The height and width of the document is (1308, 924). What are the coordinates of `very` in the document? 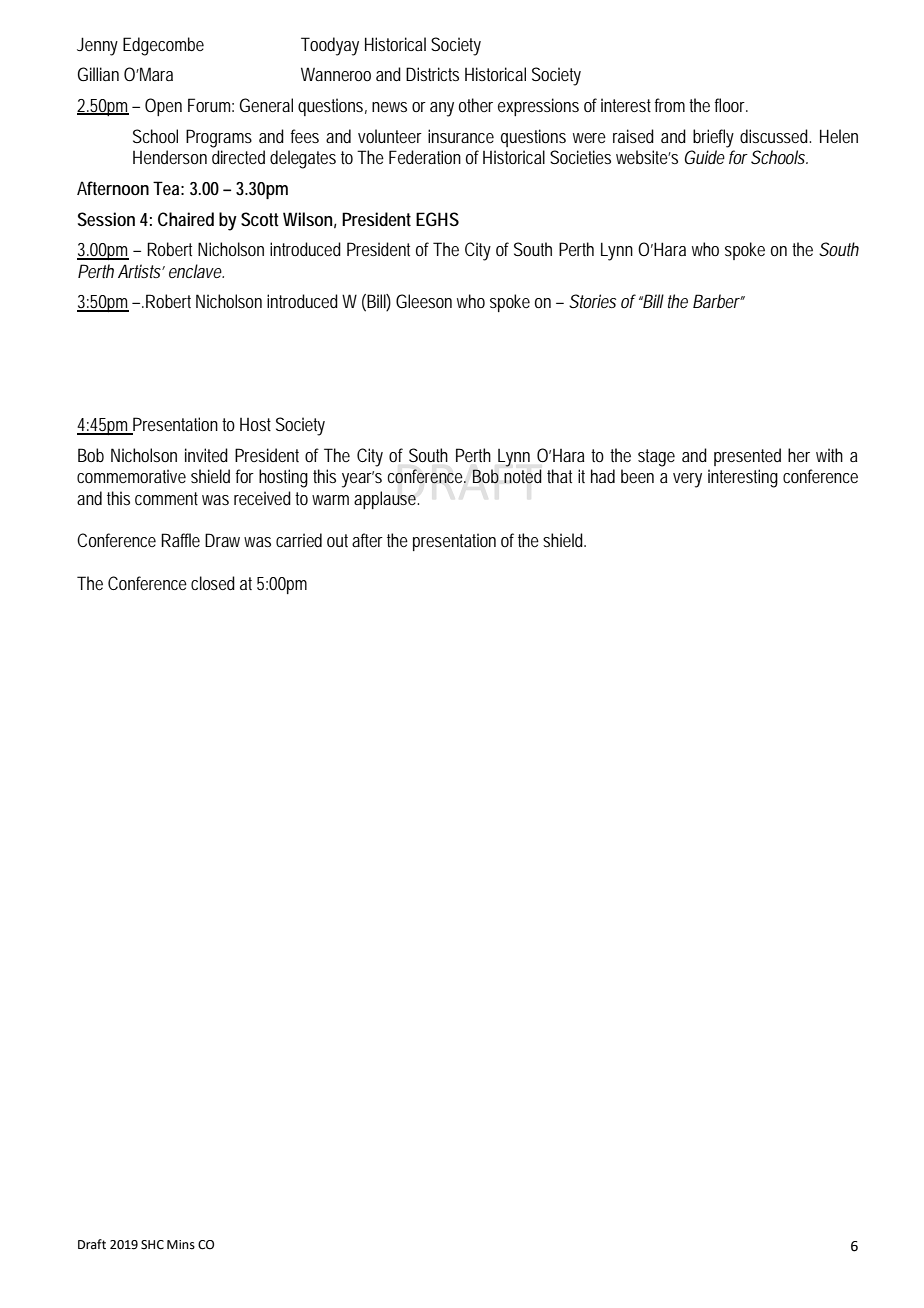 It's located at (687, 480).
